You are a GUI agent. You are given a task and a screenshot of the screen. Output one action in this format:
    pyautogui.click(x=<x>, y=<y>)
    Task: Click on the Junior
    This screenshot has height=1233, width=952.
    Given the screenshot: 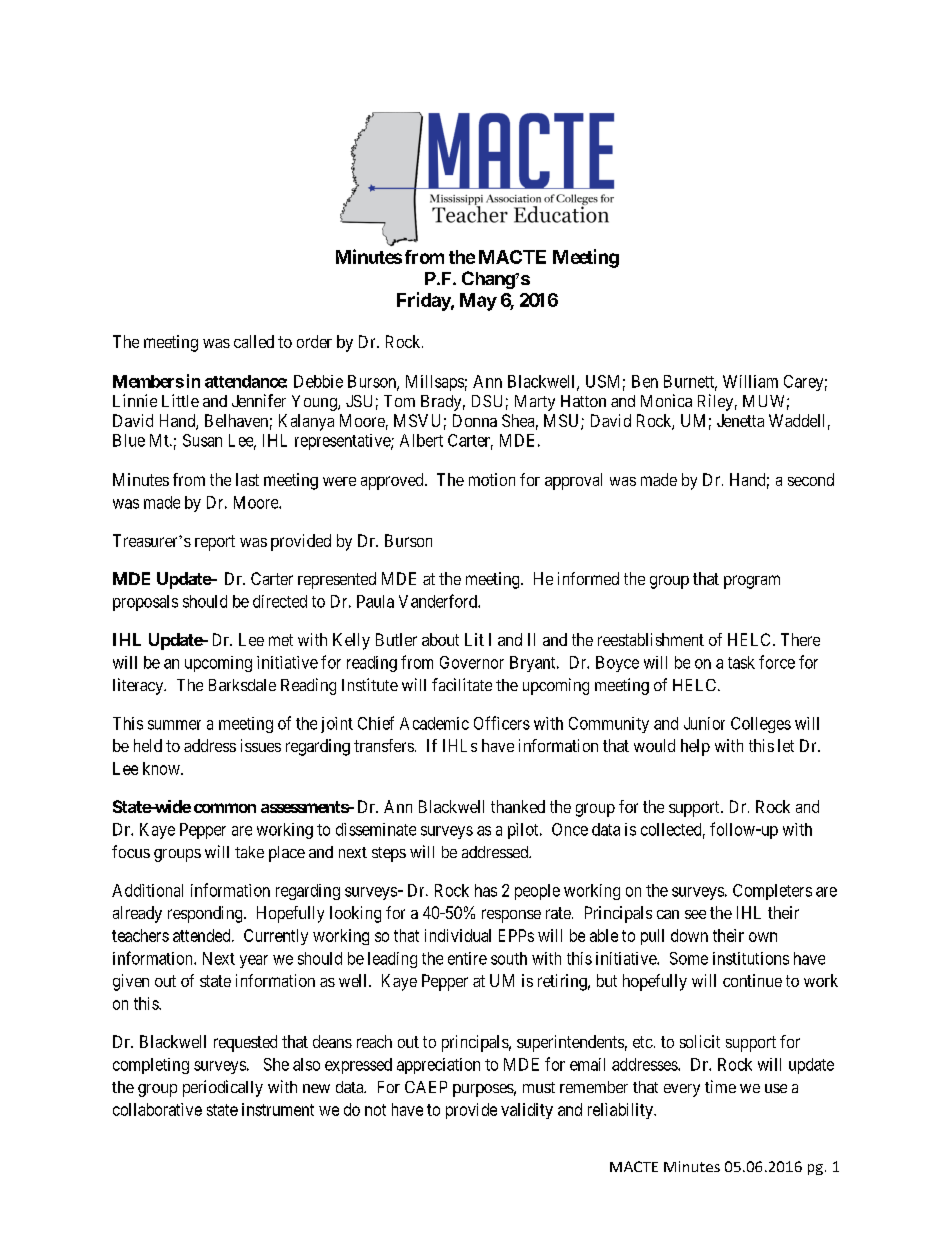 What is the action you would take?
    pyautogui.click(x=704, y=723)
